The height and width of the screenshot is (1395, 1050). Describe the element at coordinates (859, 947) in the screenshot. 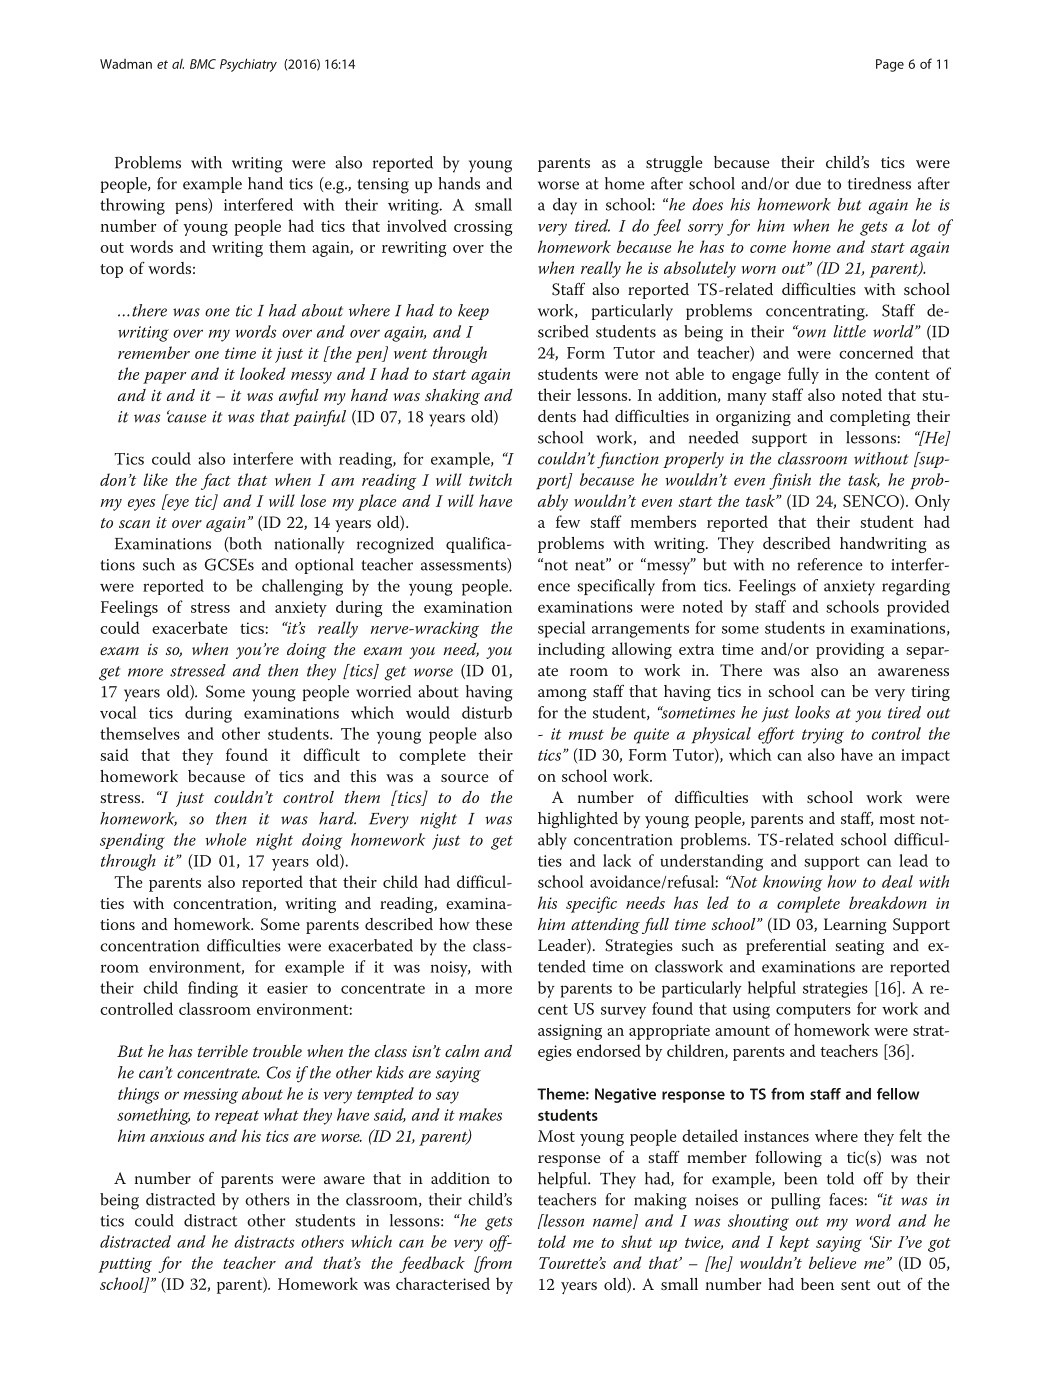

I see `seating` at that location.
